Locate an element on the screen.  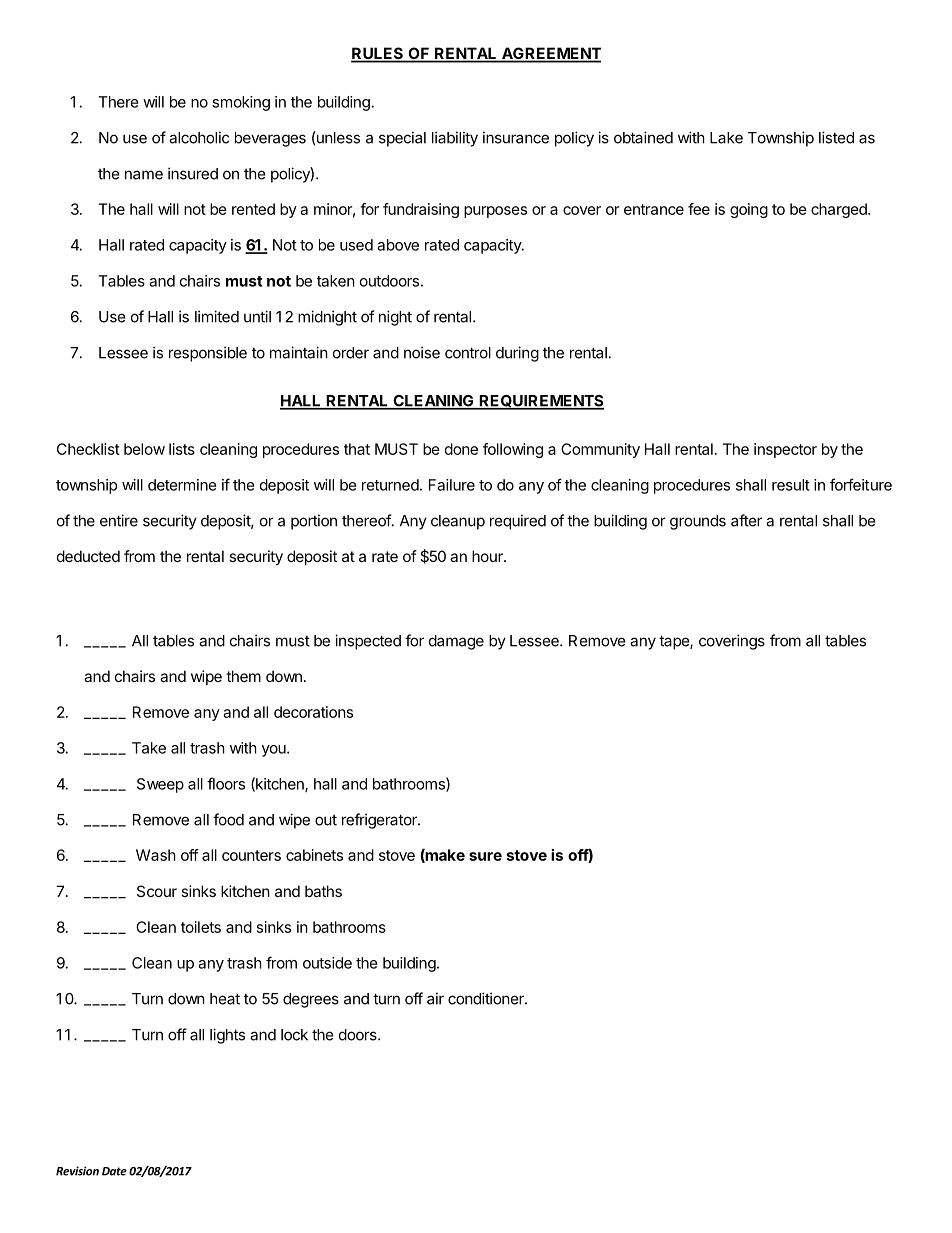
conditioner is located at coordinates (487, 998).
